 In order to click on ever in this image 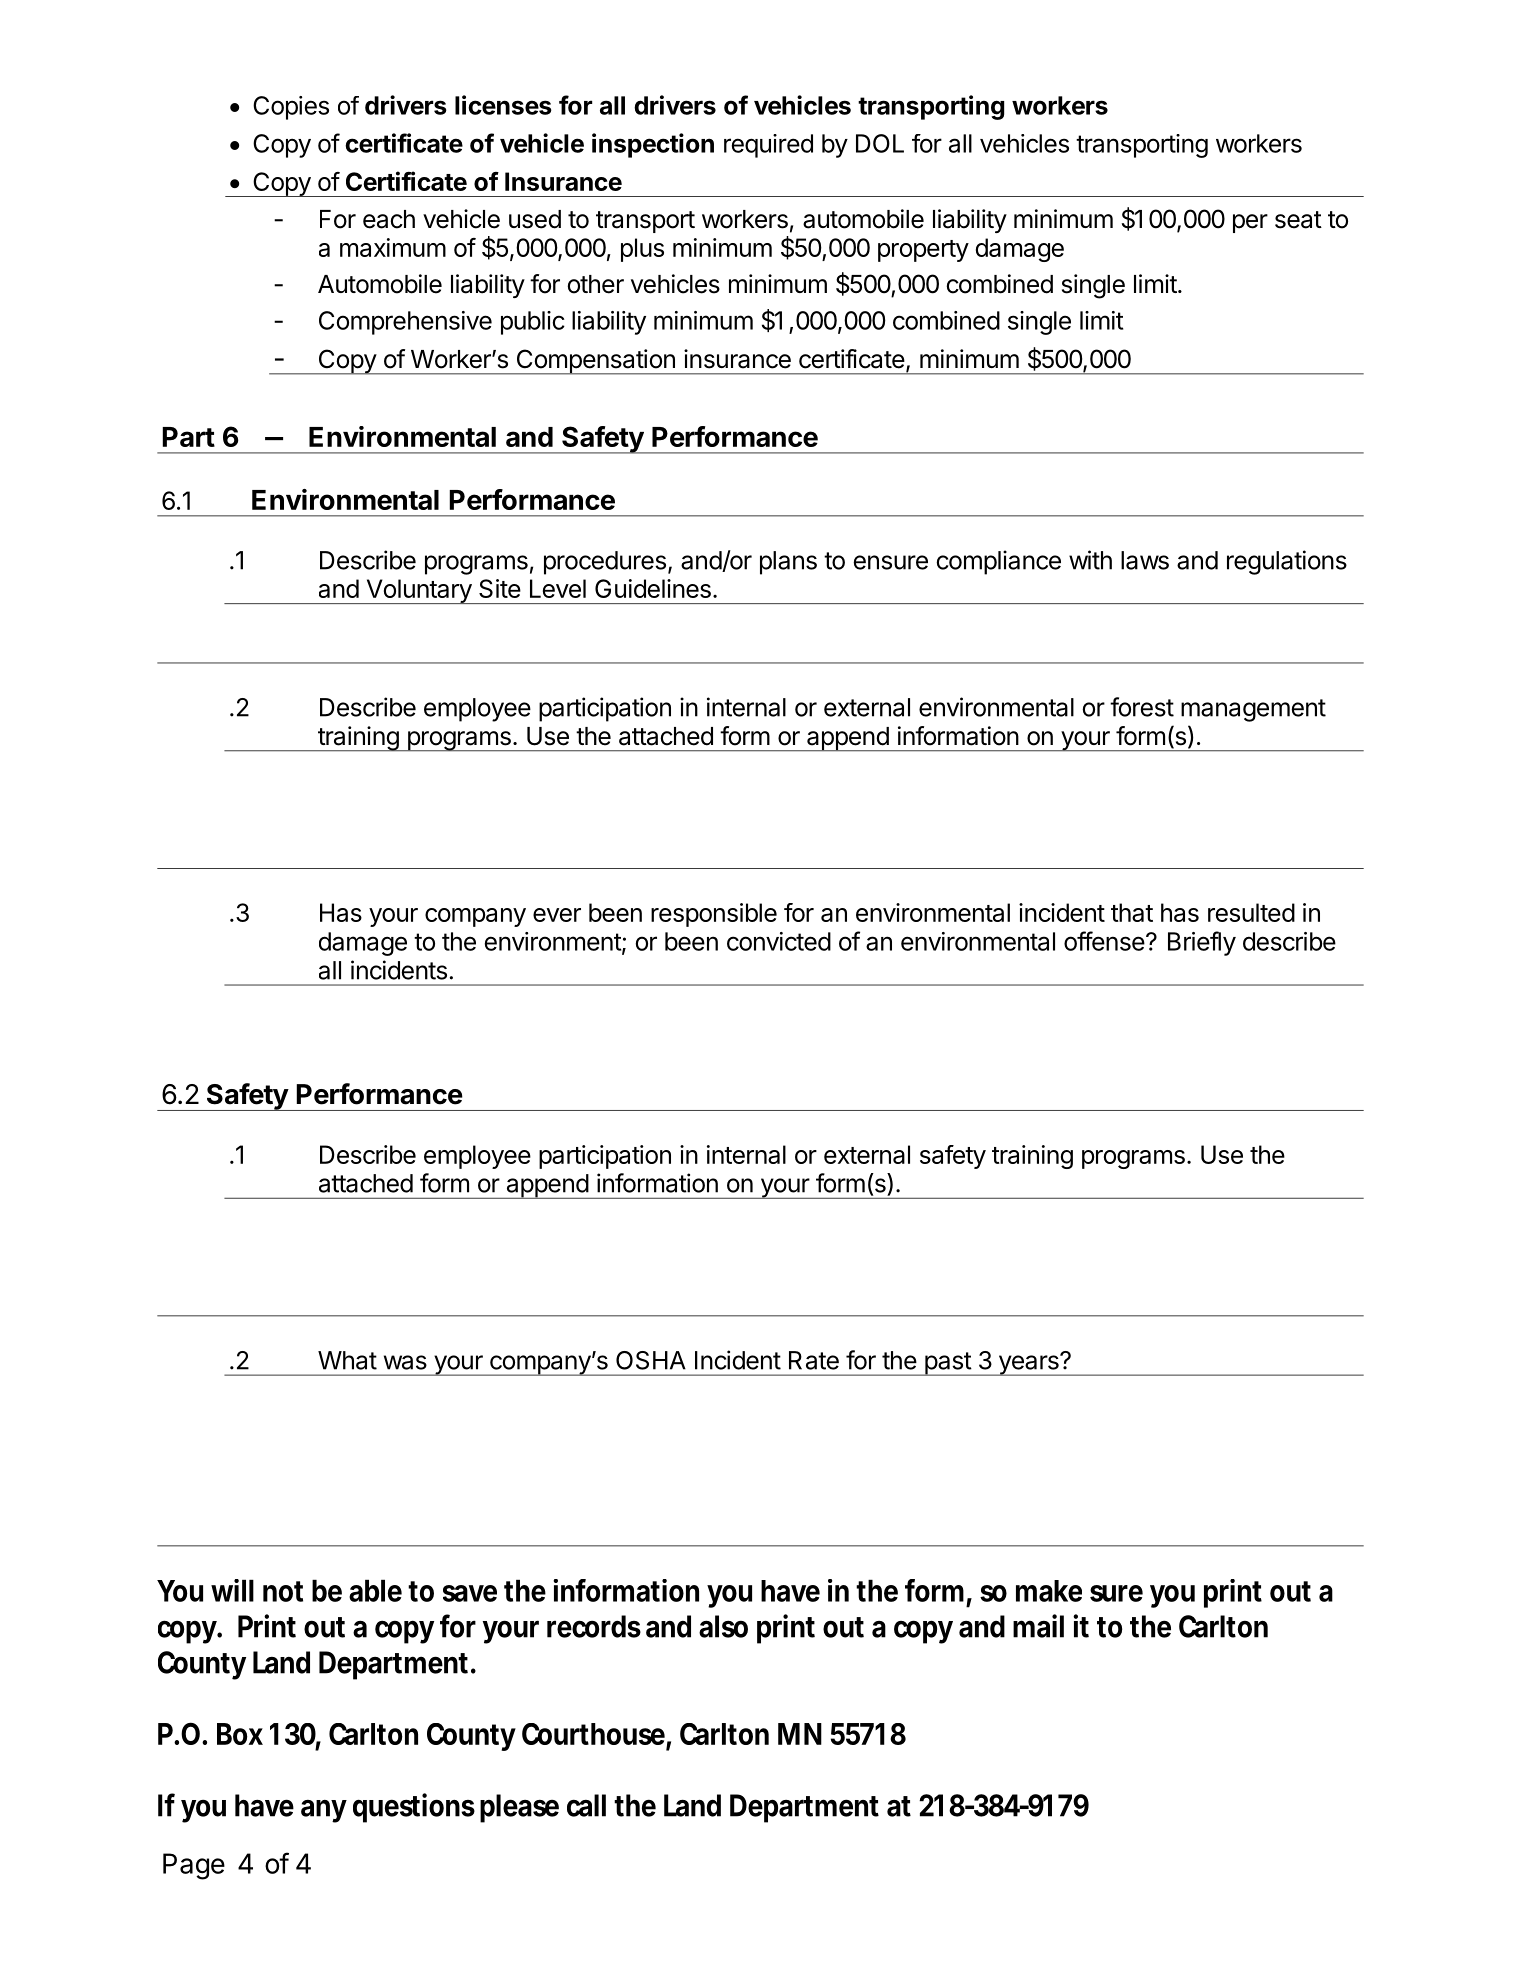, I will do `click(557, 915)`.
